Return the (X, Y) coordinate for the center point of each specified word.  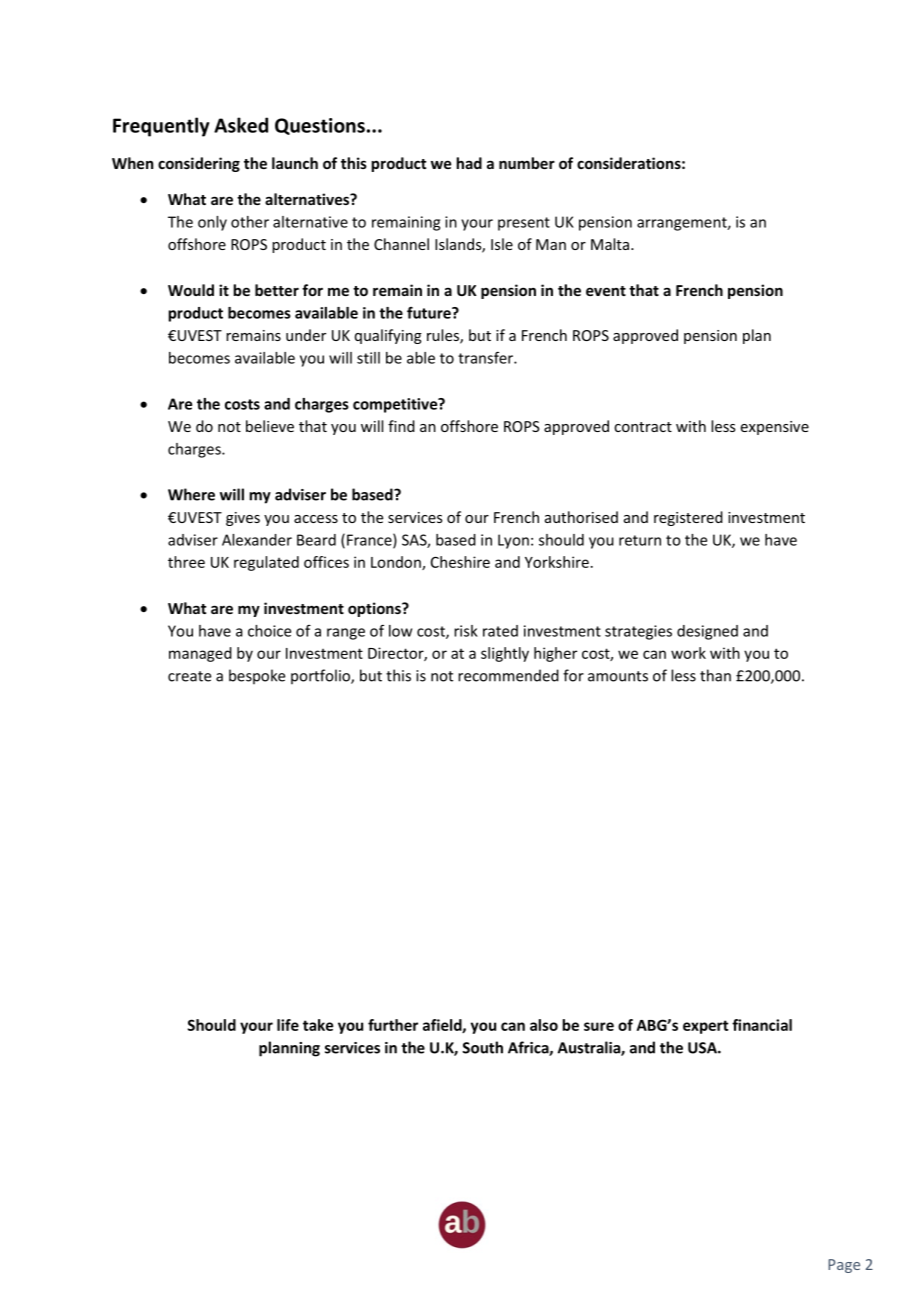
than (715, 675)
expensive (775, 428)
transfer (486, 358)
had (469, 163)
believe (270, 426)
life (288, 1025)
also (544, 1025)
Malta (611, 244)
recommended (508, 675)
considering (199, 164)
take (318, 1025)
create (189, 676)
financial (762, 1025)
